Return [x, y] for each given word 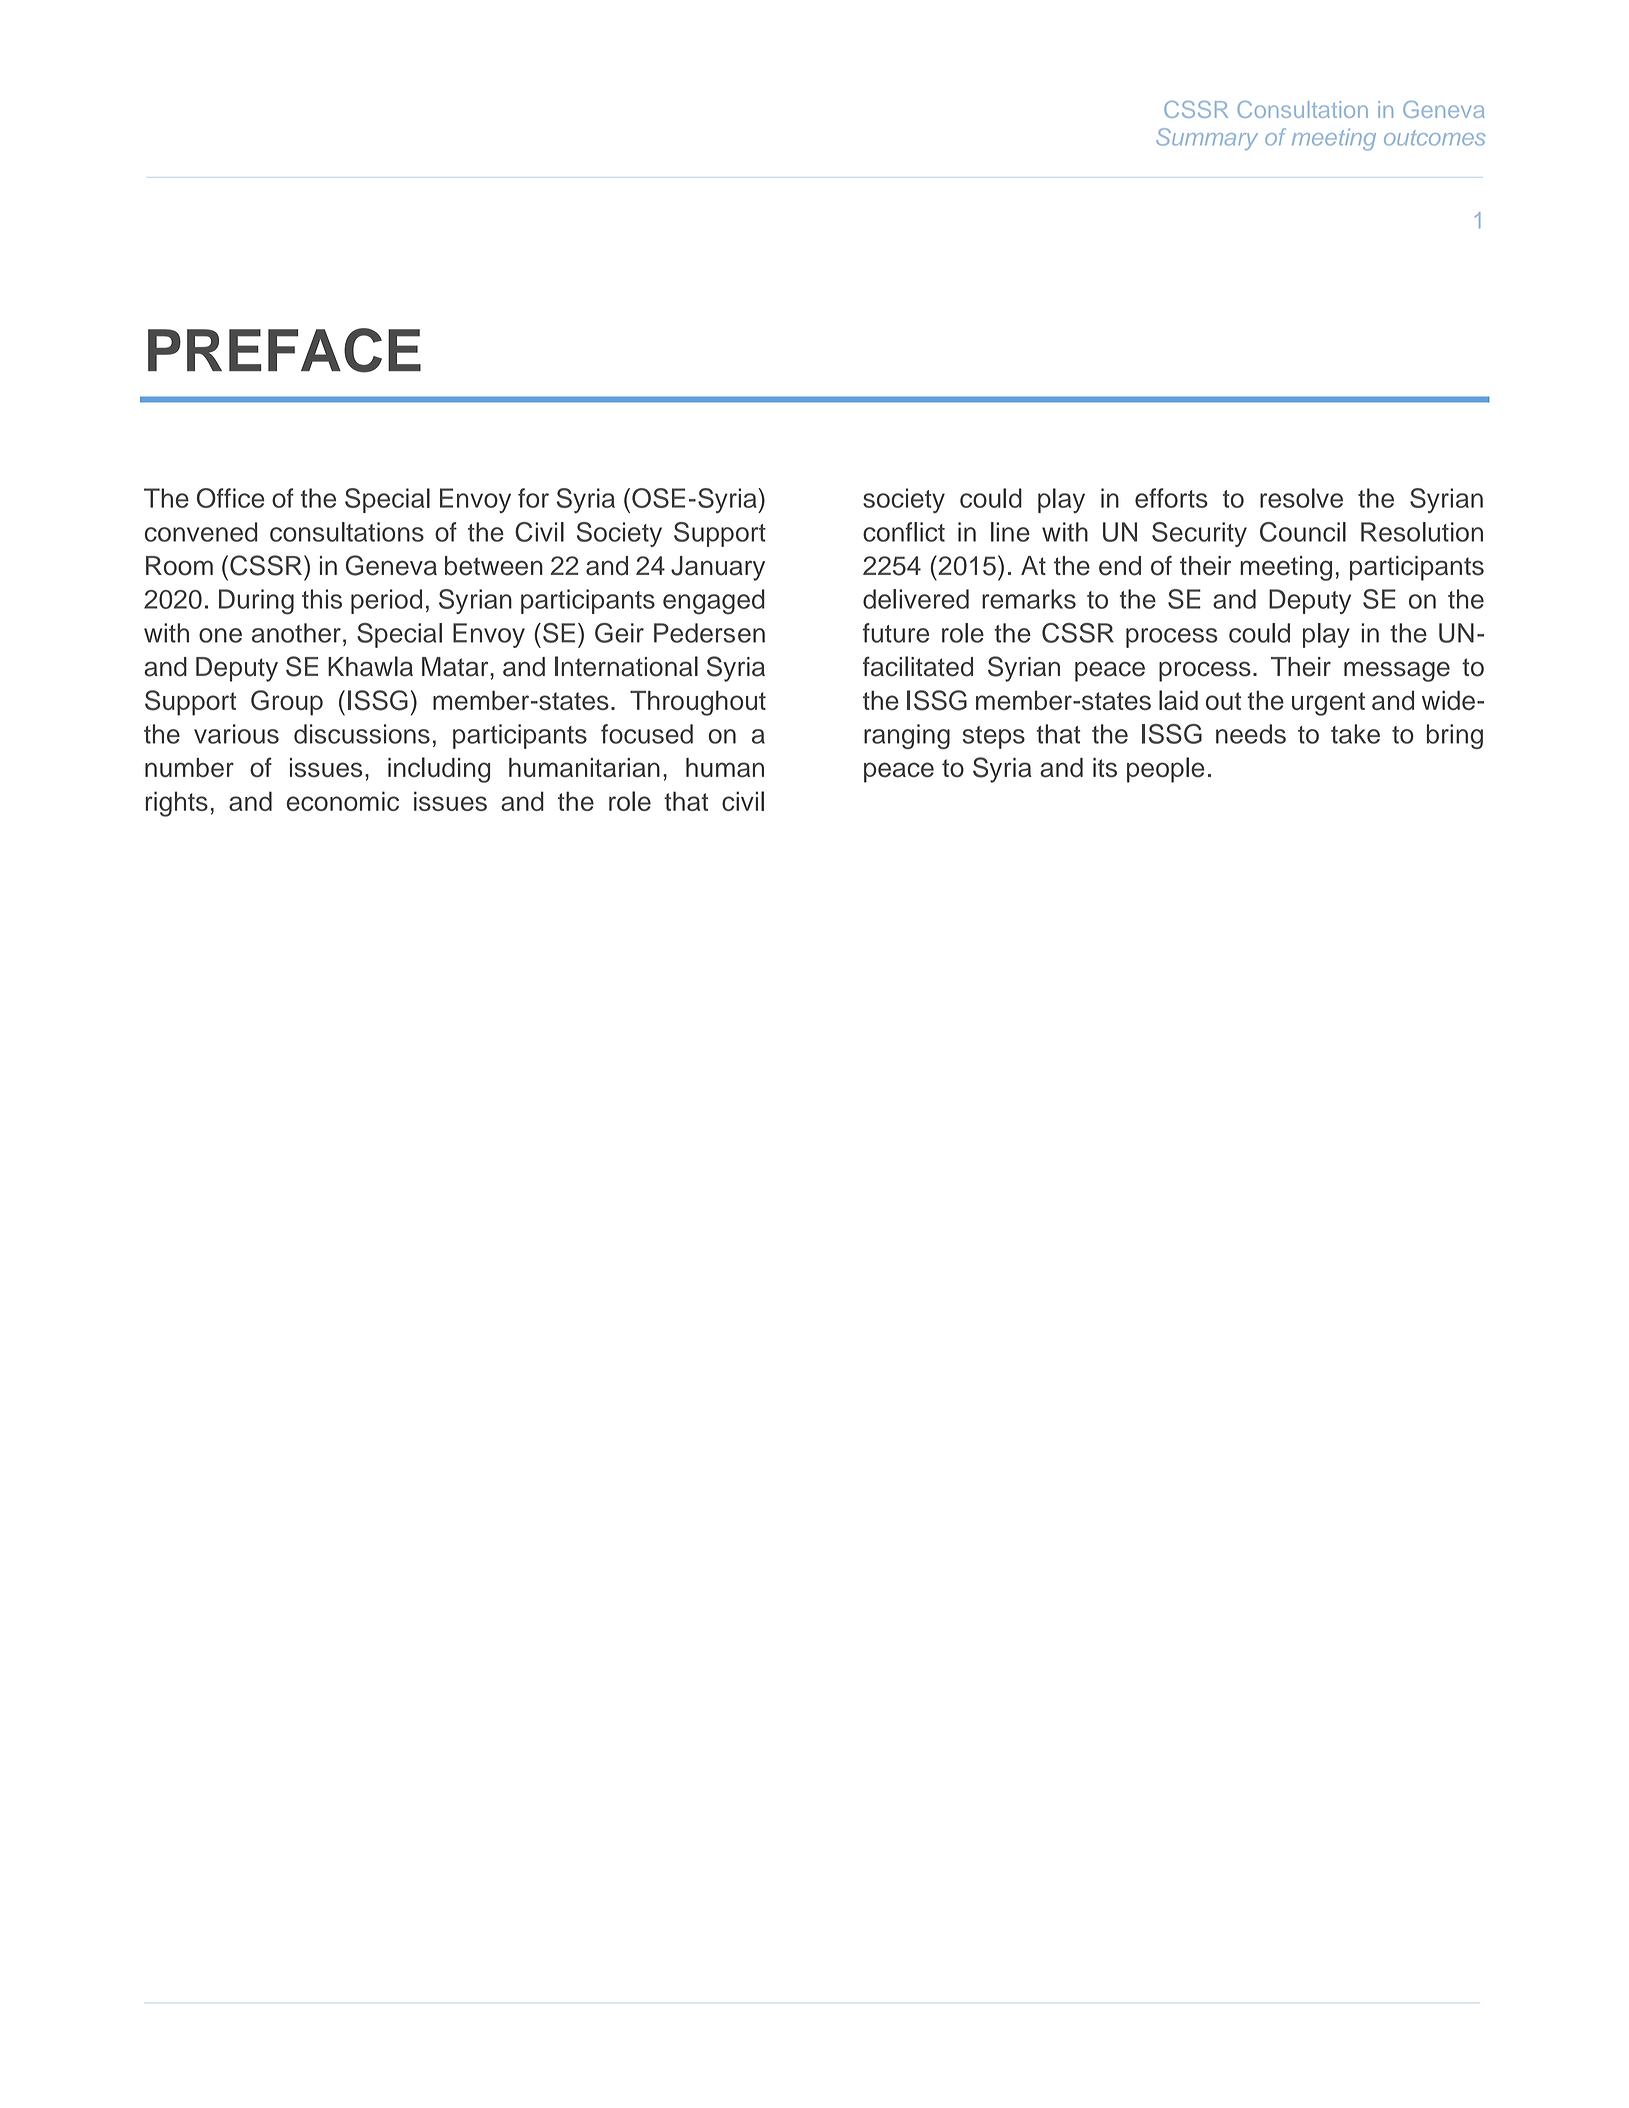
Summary [1207, 139]
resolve [1301, 498]
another [296, 633]
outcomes [1434, 138]
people [1166, 770]
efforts [1171, 498]
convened [201, 532]
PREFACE [284, 350]
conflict [904, 532]
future [896, 633]
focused [647, 734]
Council [1303, 532]
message [1397, 671]
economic [343, 801]
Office [231, 498]
